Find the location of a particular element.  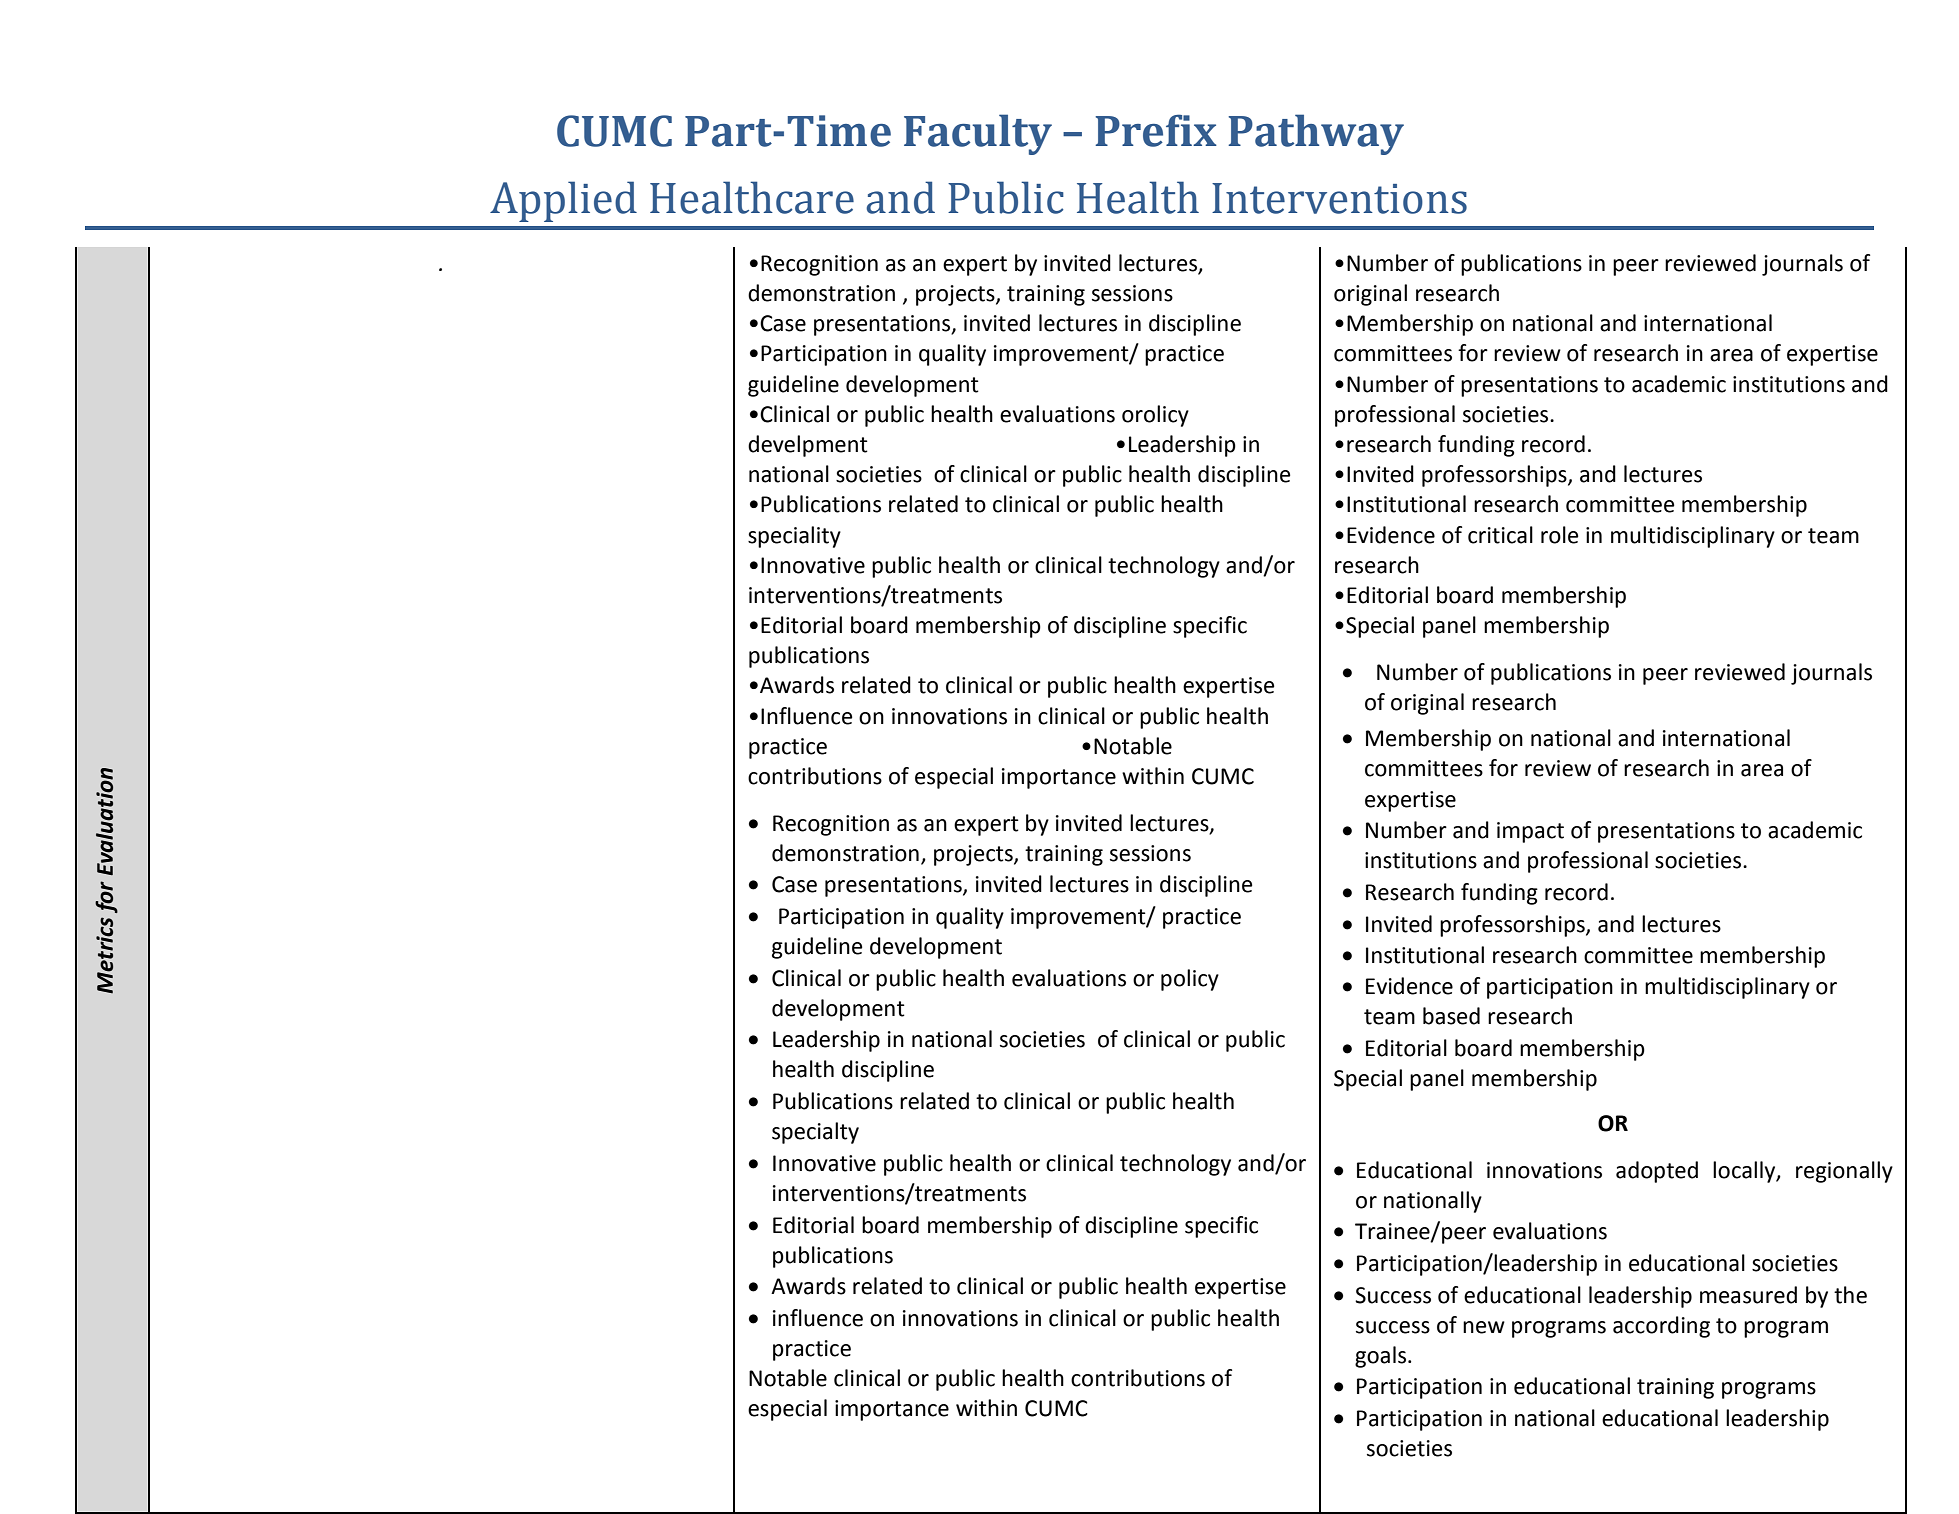

impact is located at coordinates (1530, 832).
